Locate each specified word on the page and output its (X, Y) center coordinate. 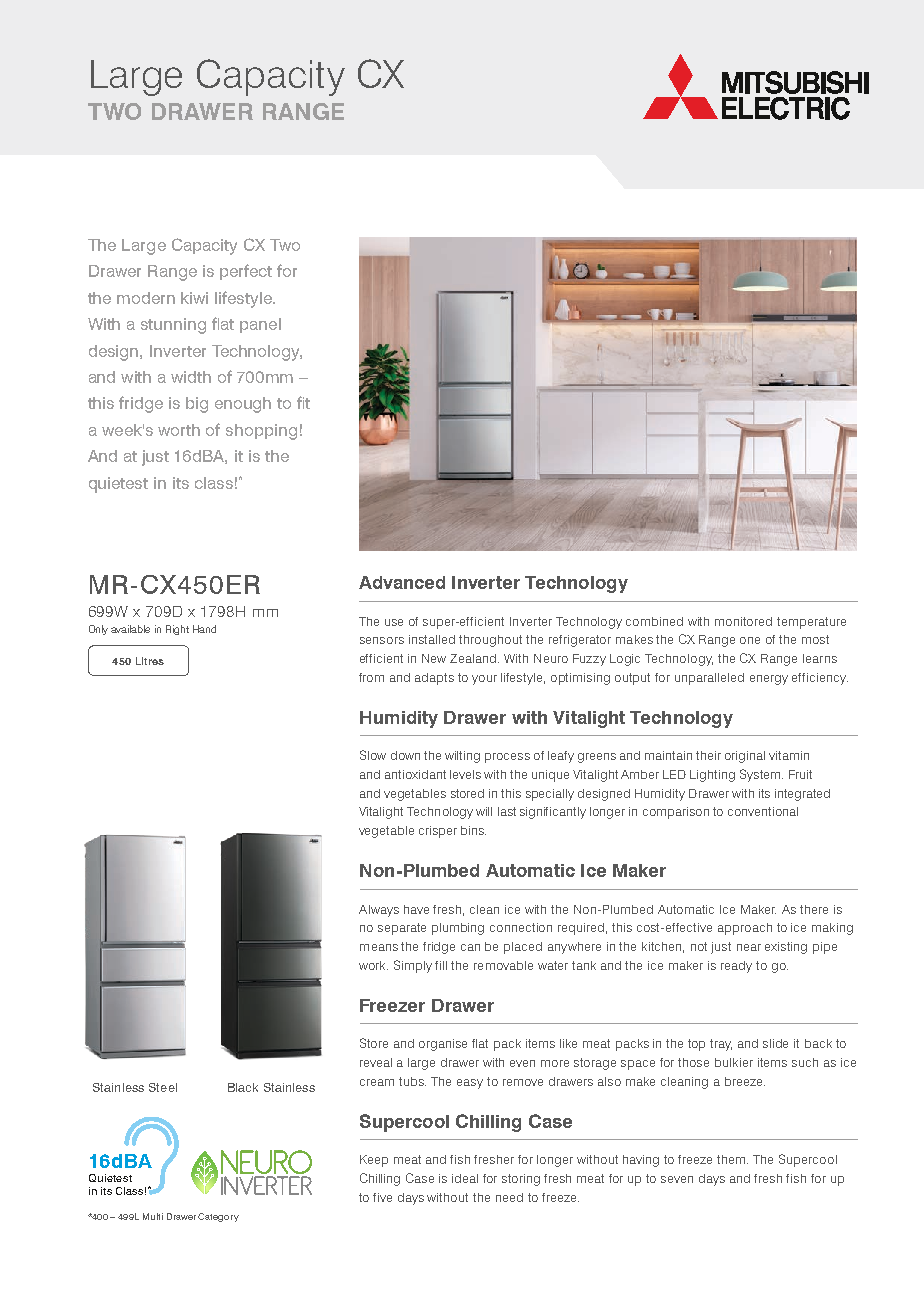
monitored (743, 621)
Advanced (402, 582)
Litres (150, 661)
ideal (465, 1178)
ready (736, 967)
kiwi (194, 298)
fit (303, 402)
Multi (153, 1216)
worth (179, 430)
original (745, 757)
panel (260, 325)
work (373, 965)
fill (441, 965)
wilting (462, 757)
